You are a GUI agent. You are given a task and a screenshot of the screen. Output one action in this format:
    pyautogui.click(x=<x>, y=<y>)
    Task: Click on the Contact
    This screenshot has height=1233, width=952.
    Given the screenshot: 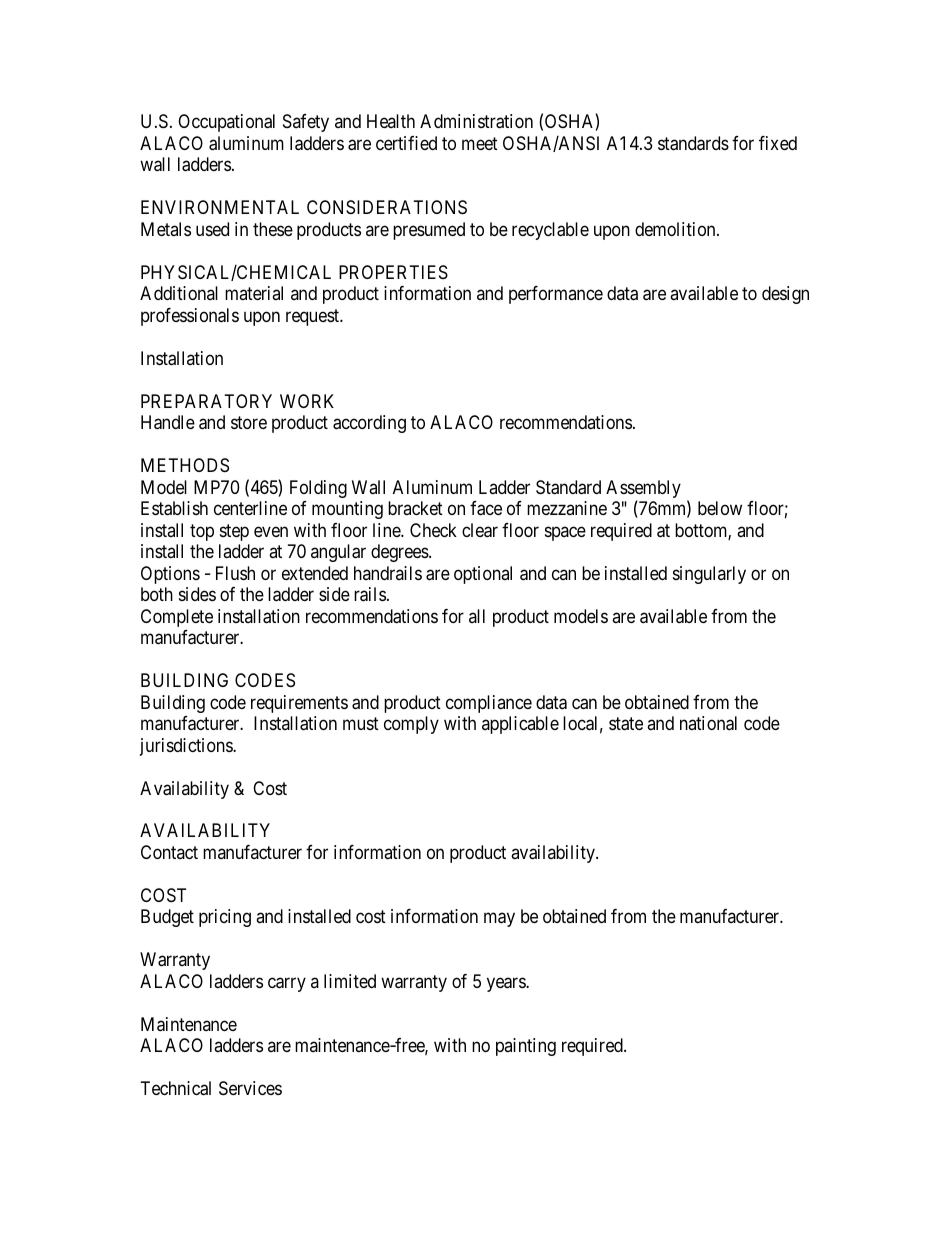 What is the action you would take?
    pyautogui.click(x=169, y=852)
